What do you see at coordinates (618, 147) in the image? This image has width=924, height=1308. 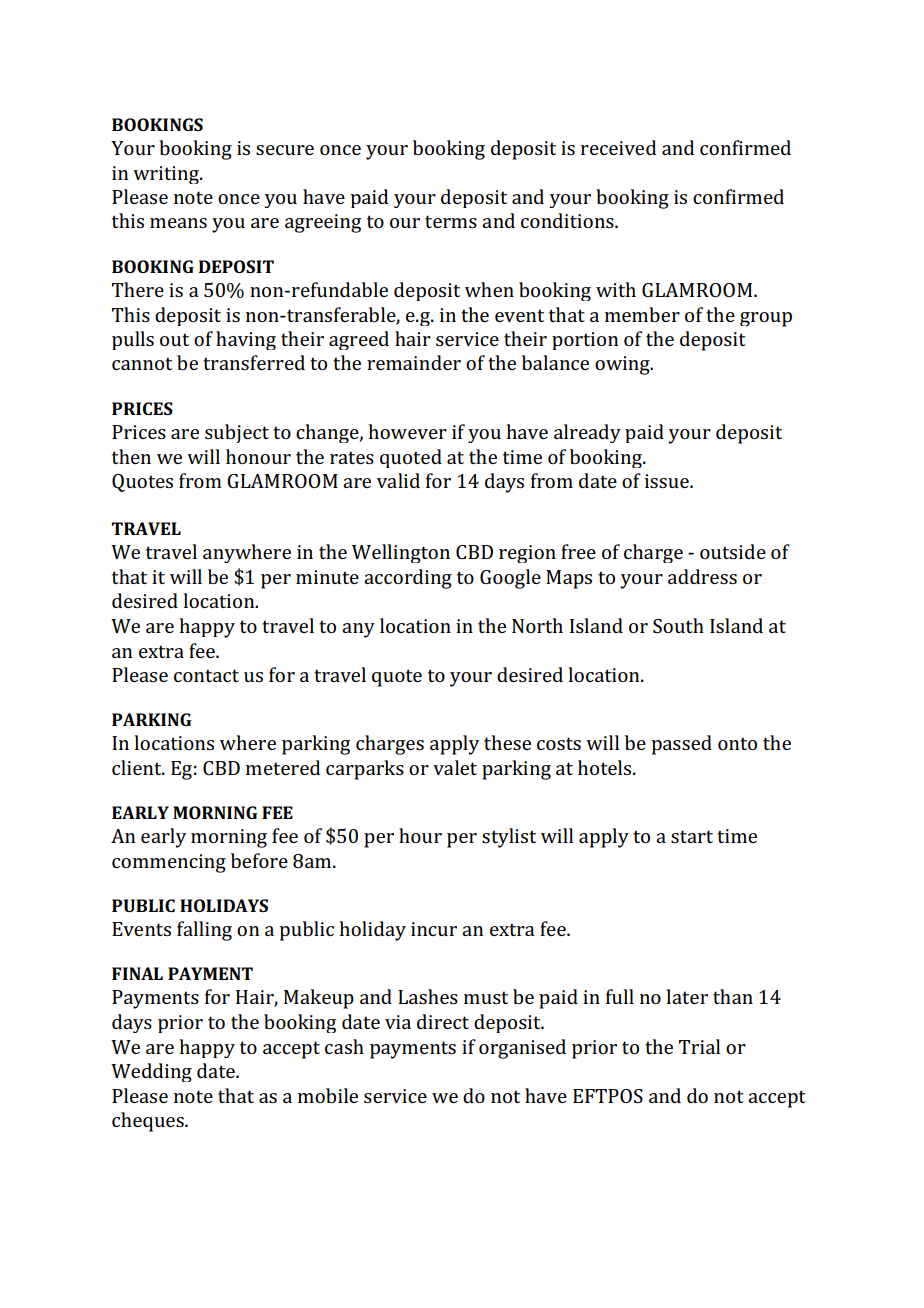 I see `received` at bounding box center [618, 147].
